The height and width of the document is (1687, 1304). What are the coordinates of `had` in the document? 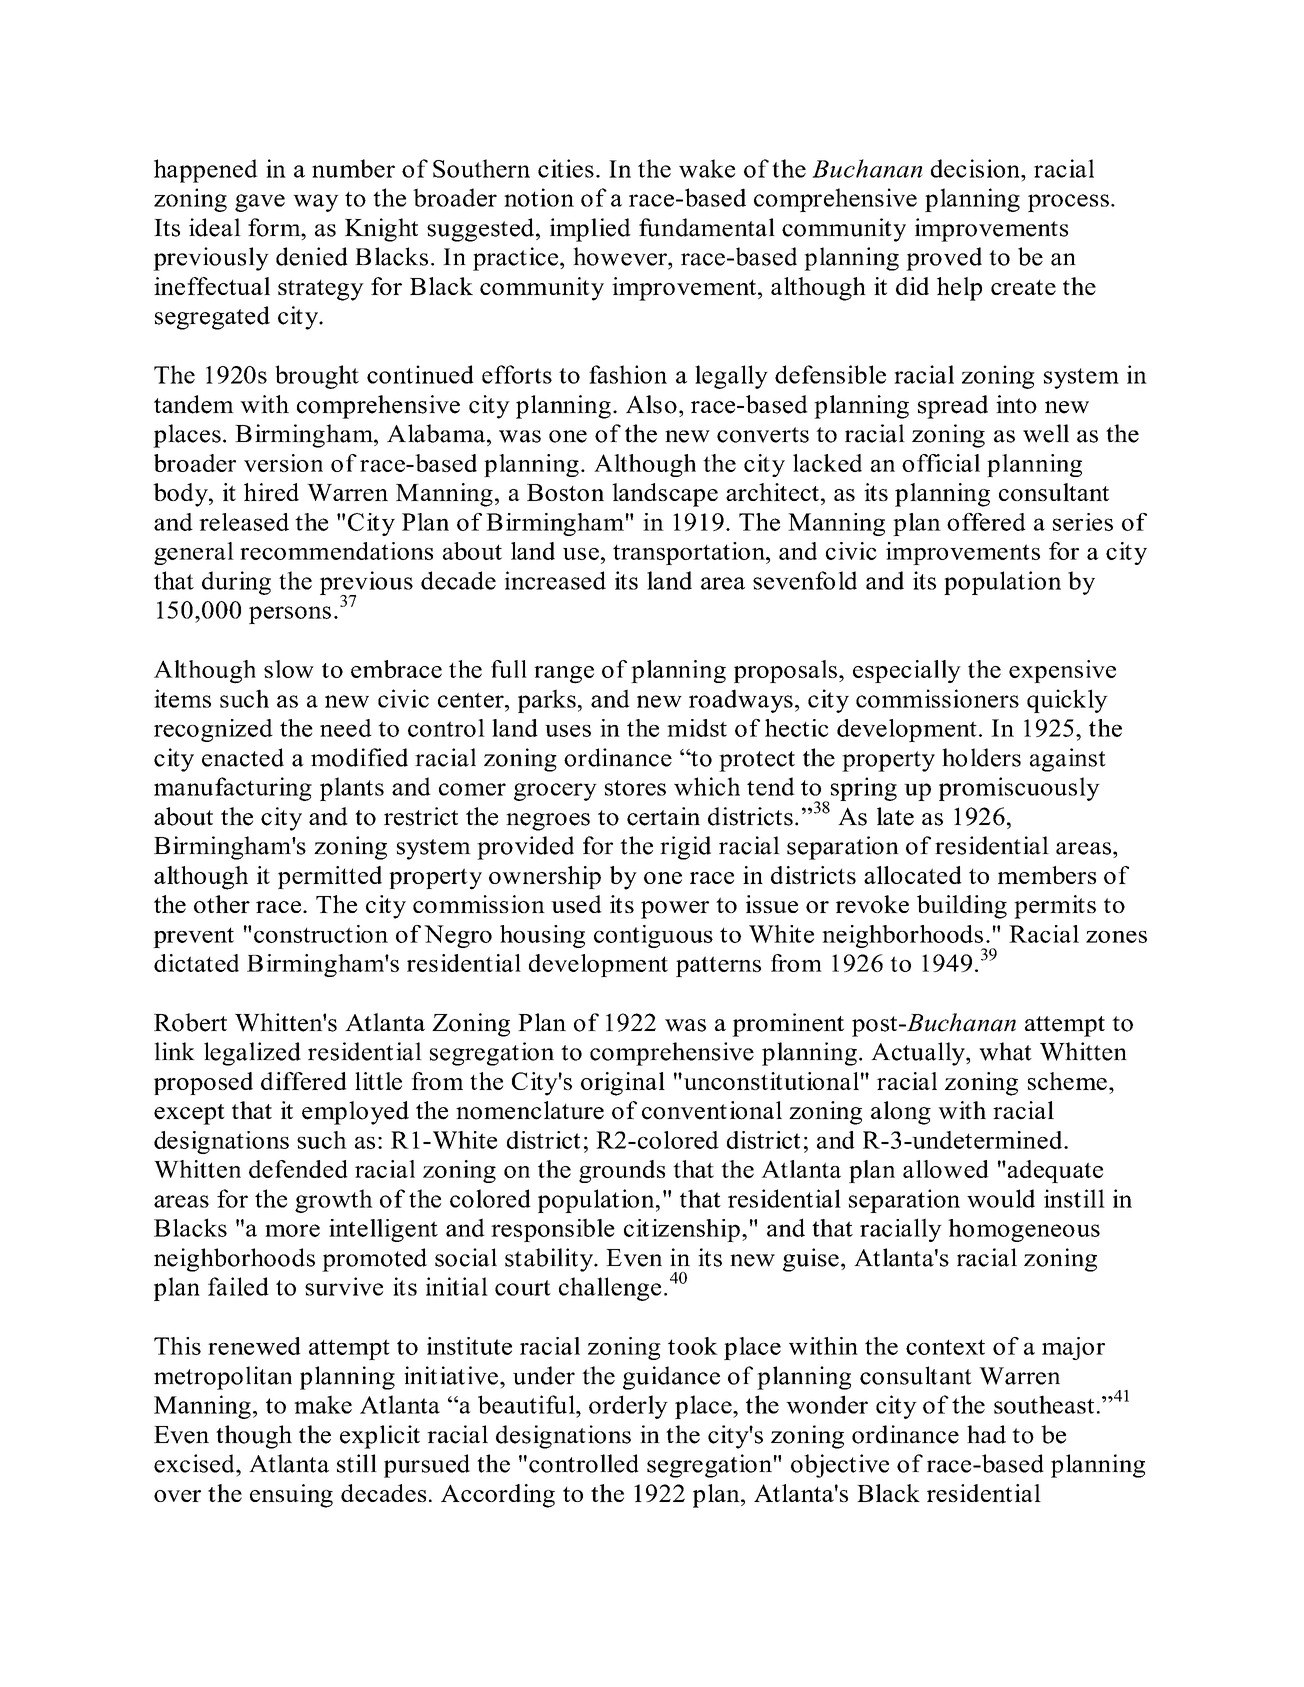 It's located at (986, 1434).
